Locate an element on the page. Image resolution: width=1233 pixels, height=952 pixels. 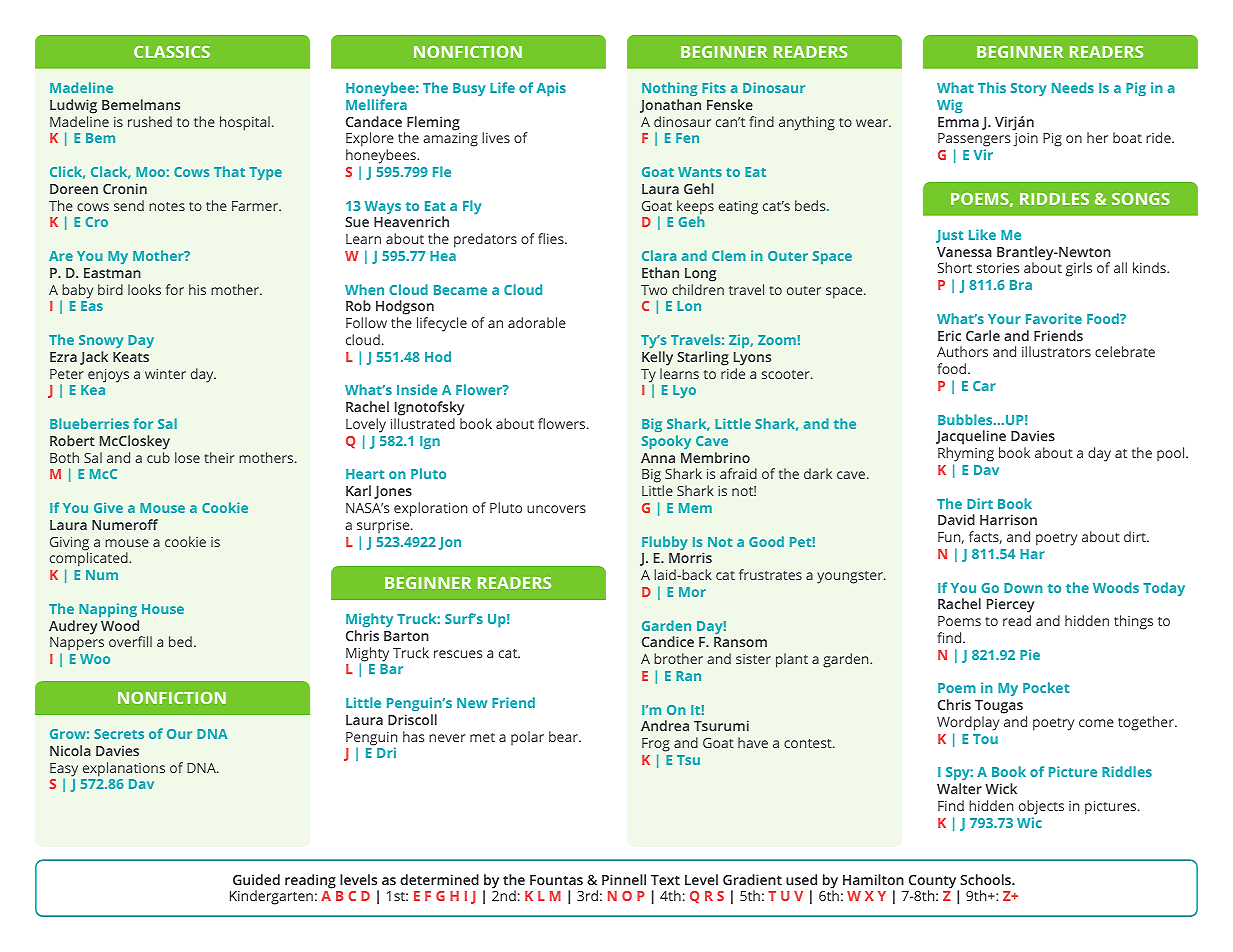
illustrators is located at coordinates (1056, 351).
